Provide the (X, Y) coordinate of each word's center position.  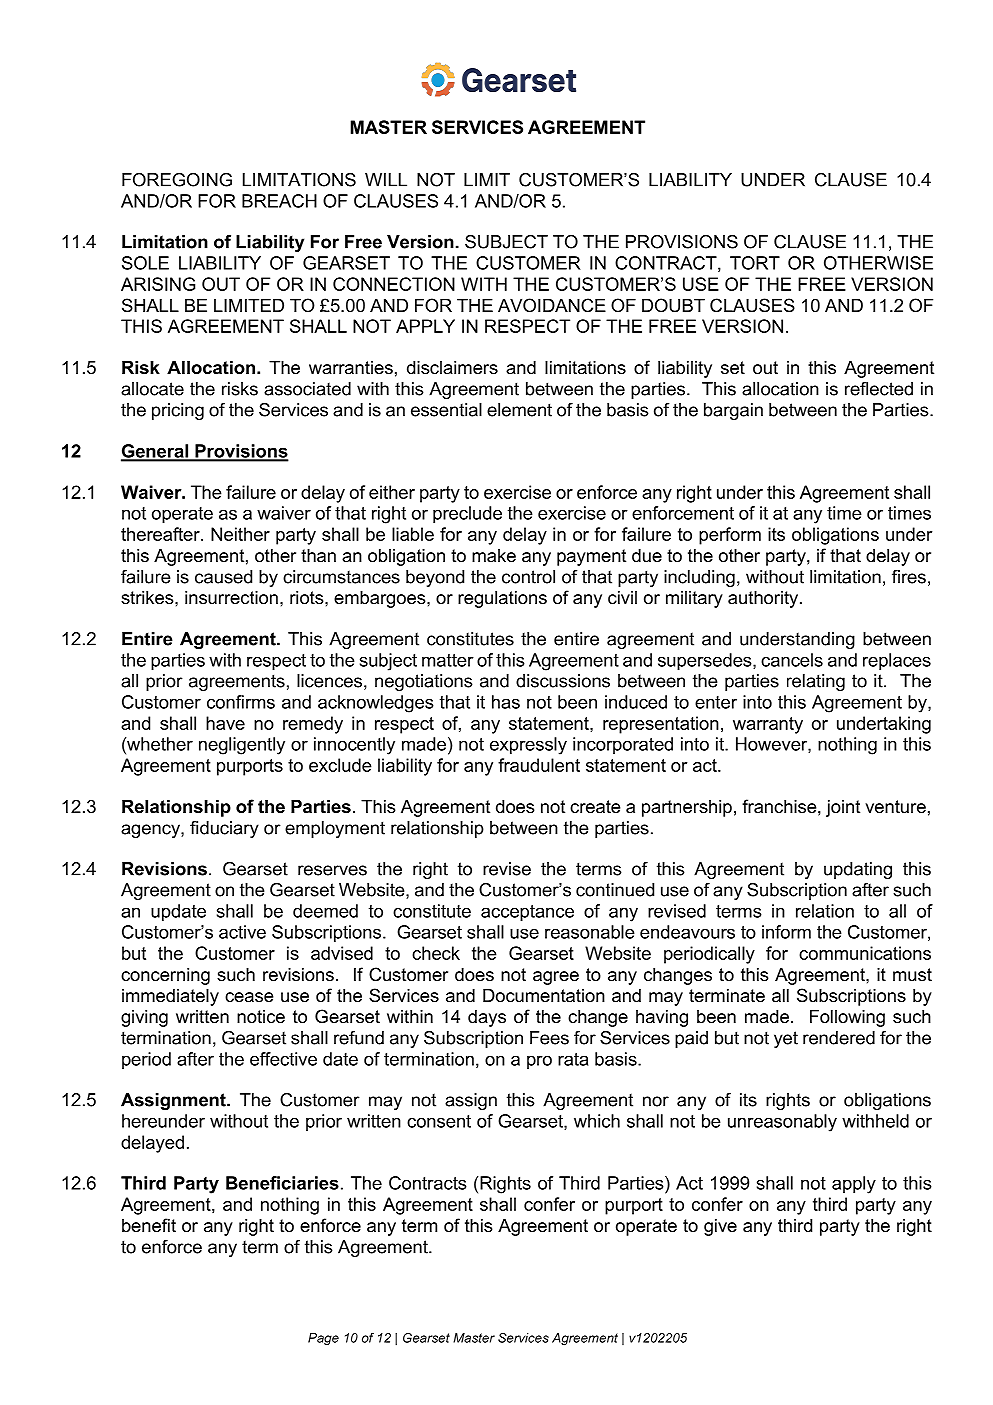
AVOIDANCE (552, 305)
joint (843, 808)
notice (261, 1017)
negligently (242, 746)
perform (730, 536)
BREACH (279, 201)
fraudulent (539, 765)
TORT (755, 263)
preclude (467, 514)
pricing (178, 411)
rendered (839, 1038)
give (720, 1227)
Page (323, 1339)
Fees (549, 1038)
